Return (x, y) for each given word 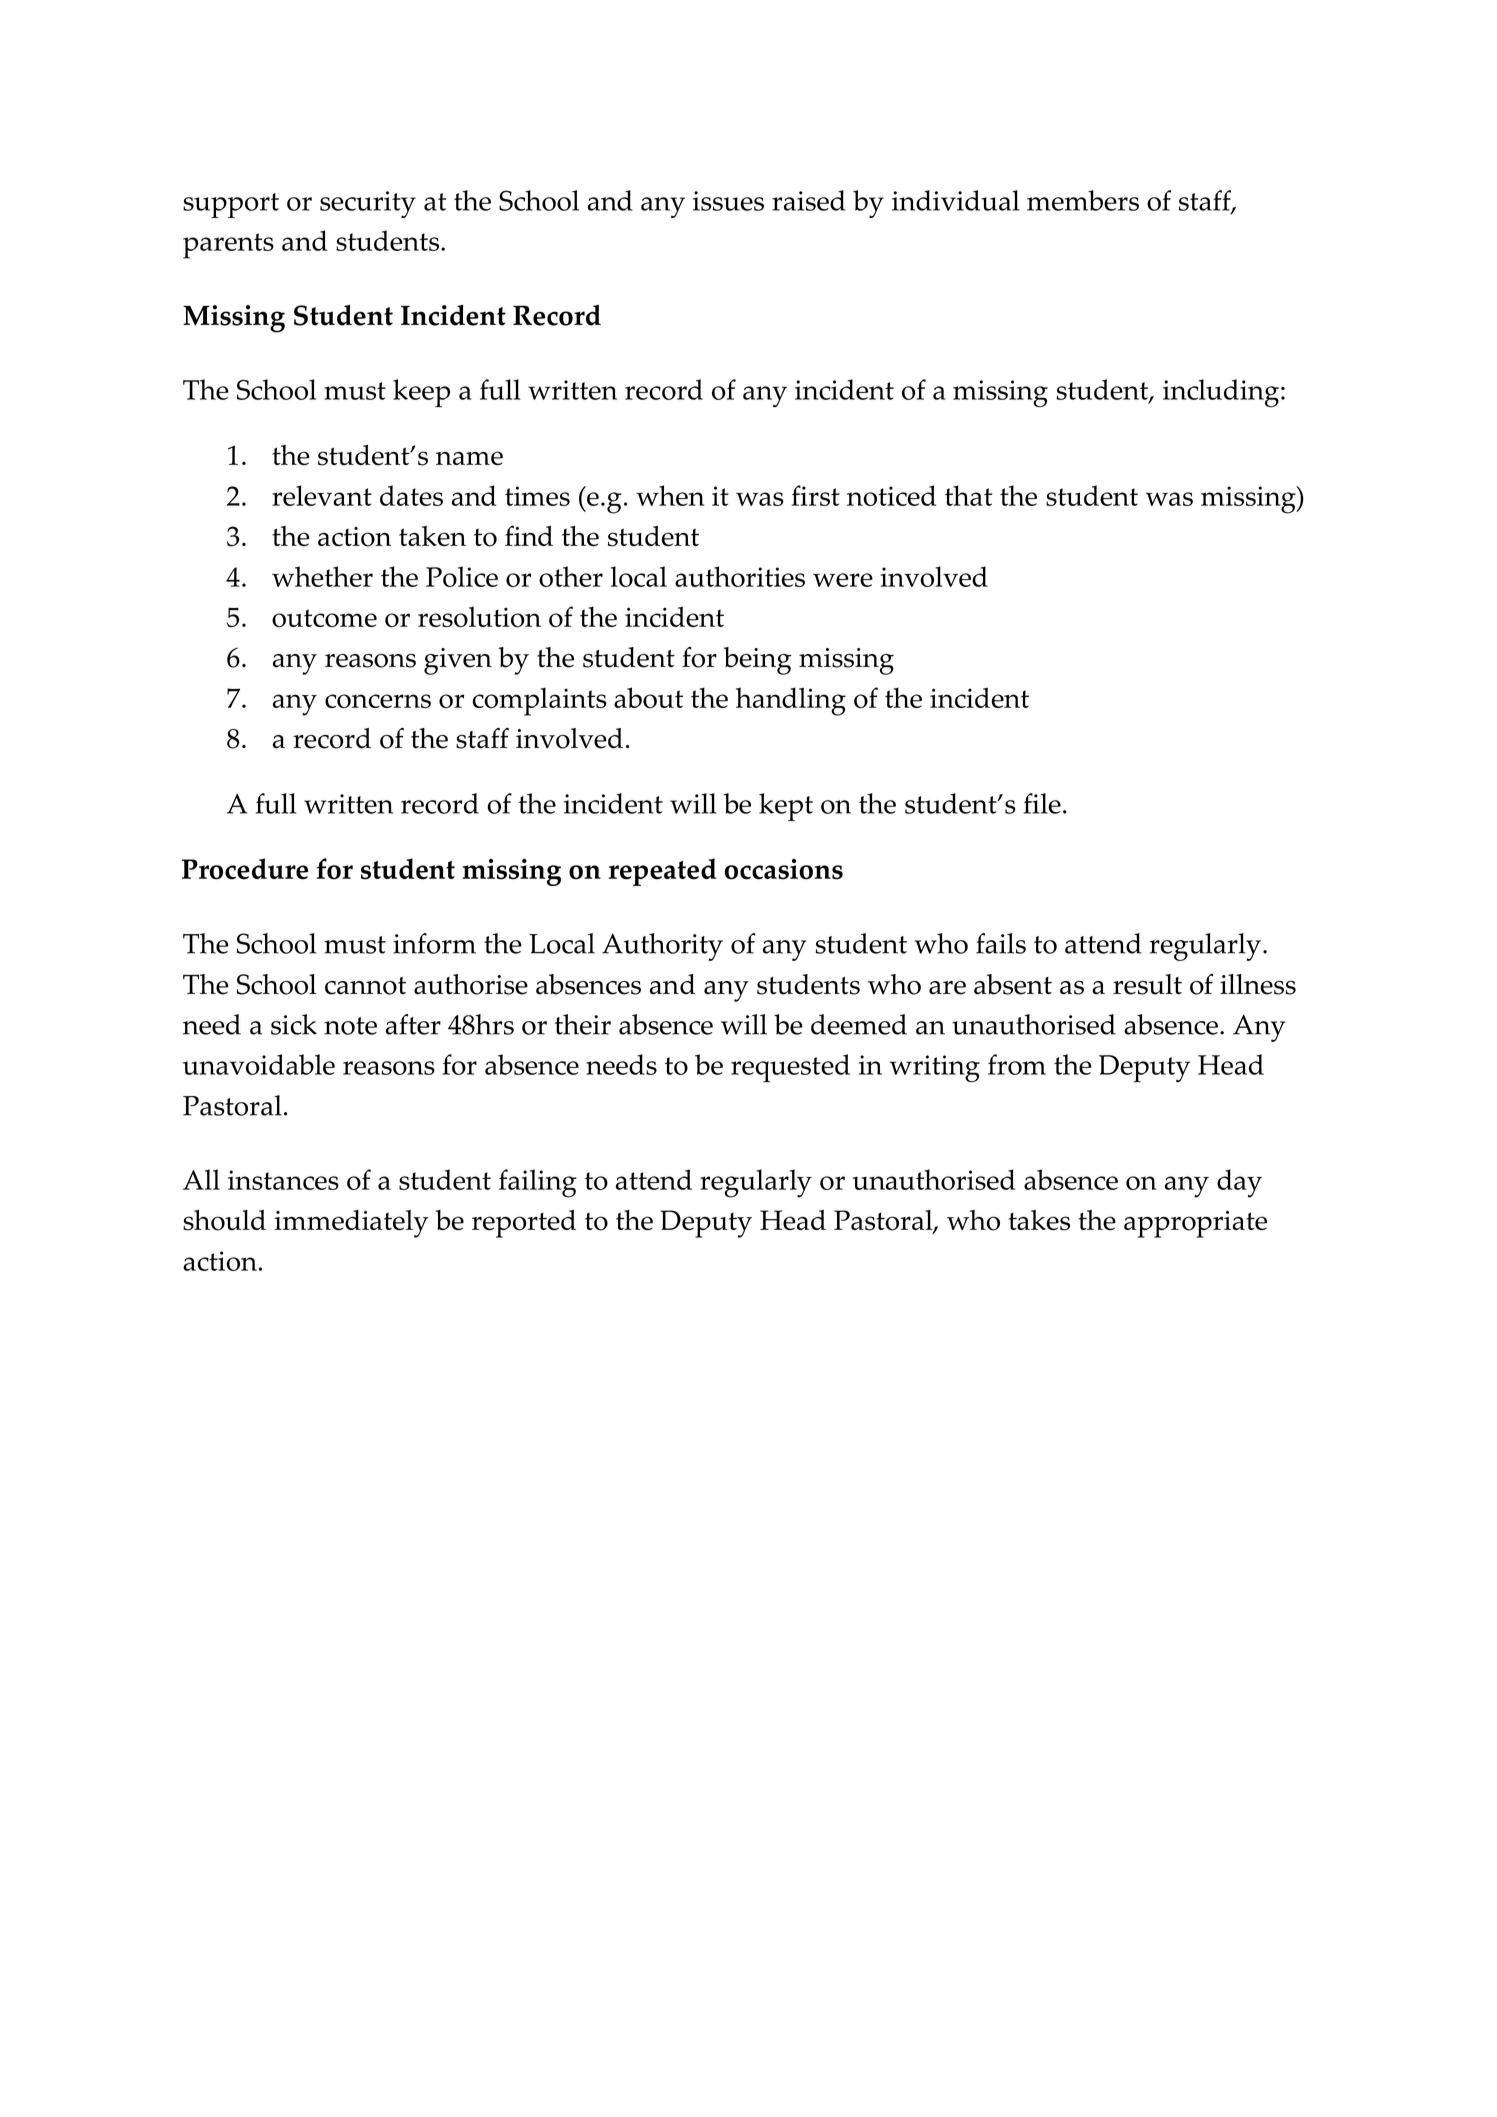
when (670, 495)
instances (283, 1180)
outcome (324, 618)
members (1083, 200)
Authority (662, 947)
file (1042, 803)
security (368, 204)
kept (786, 807)
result (1147, 984)
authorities (740, 576)
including (1221, 393)
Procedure (245, 869)
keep (421, 393)
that (968, 495)
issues (728, 201)
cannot (365, 986)
